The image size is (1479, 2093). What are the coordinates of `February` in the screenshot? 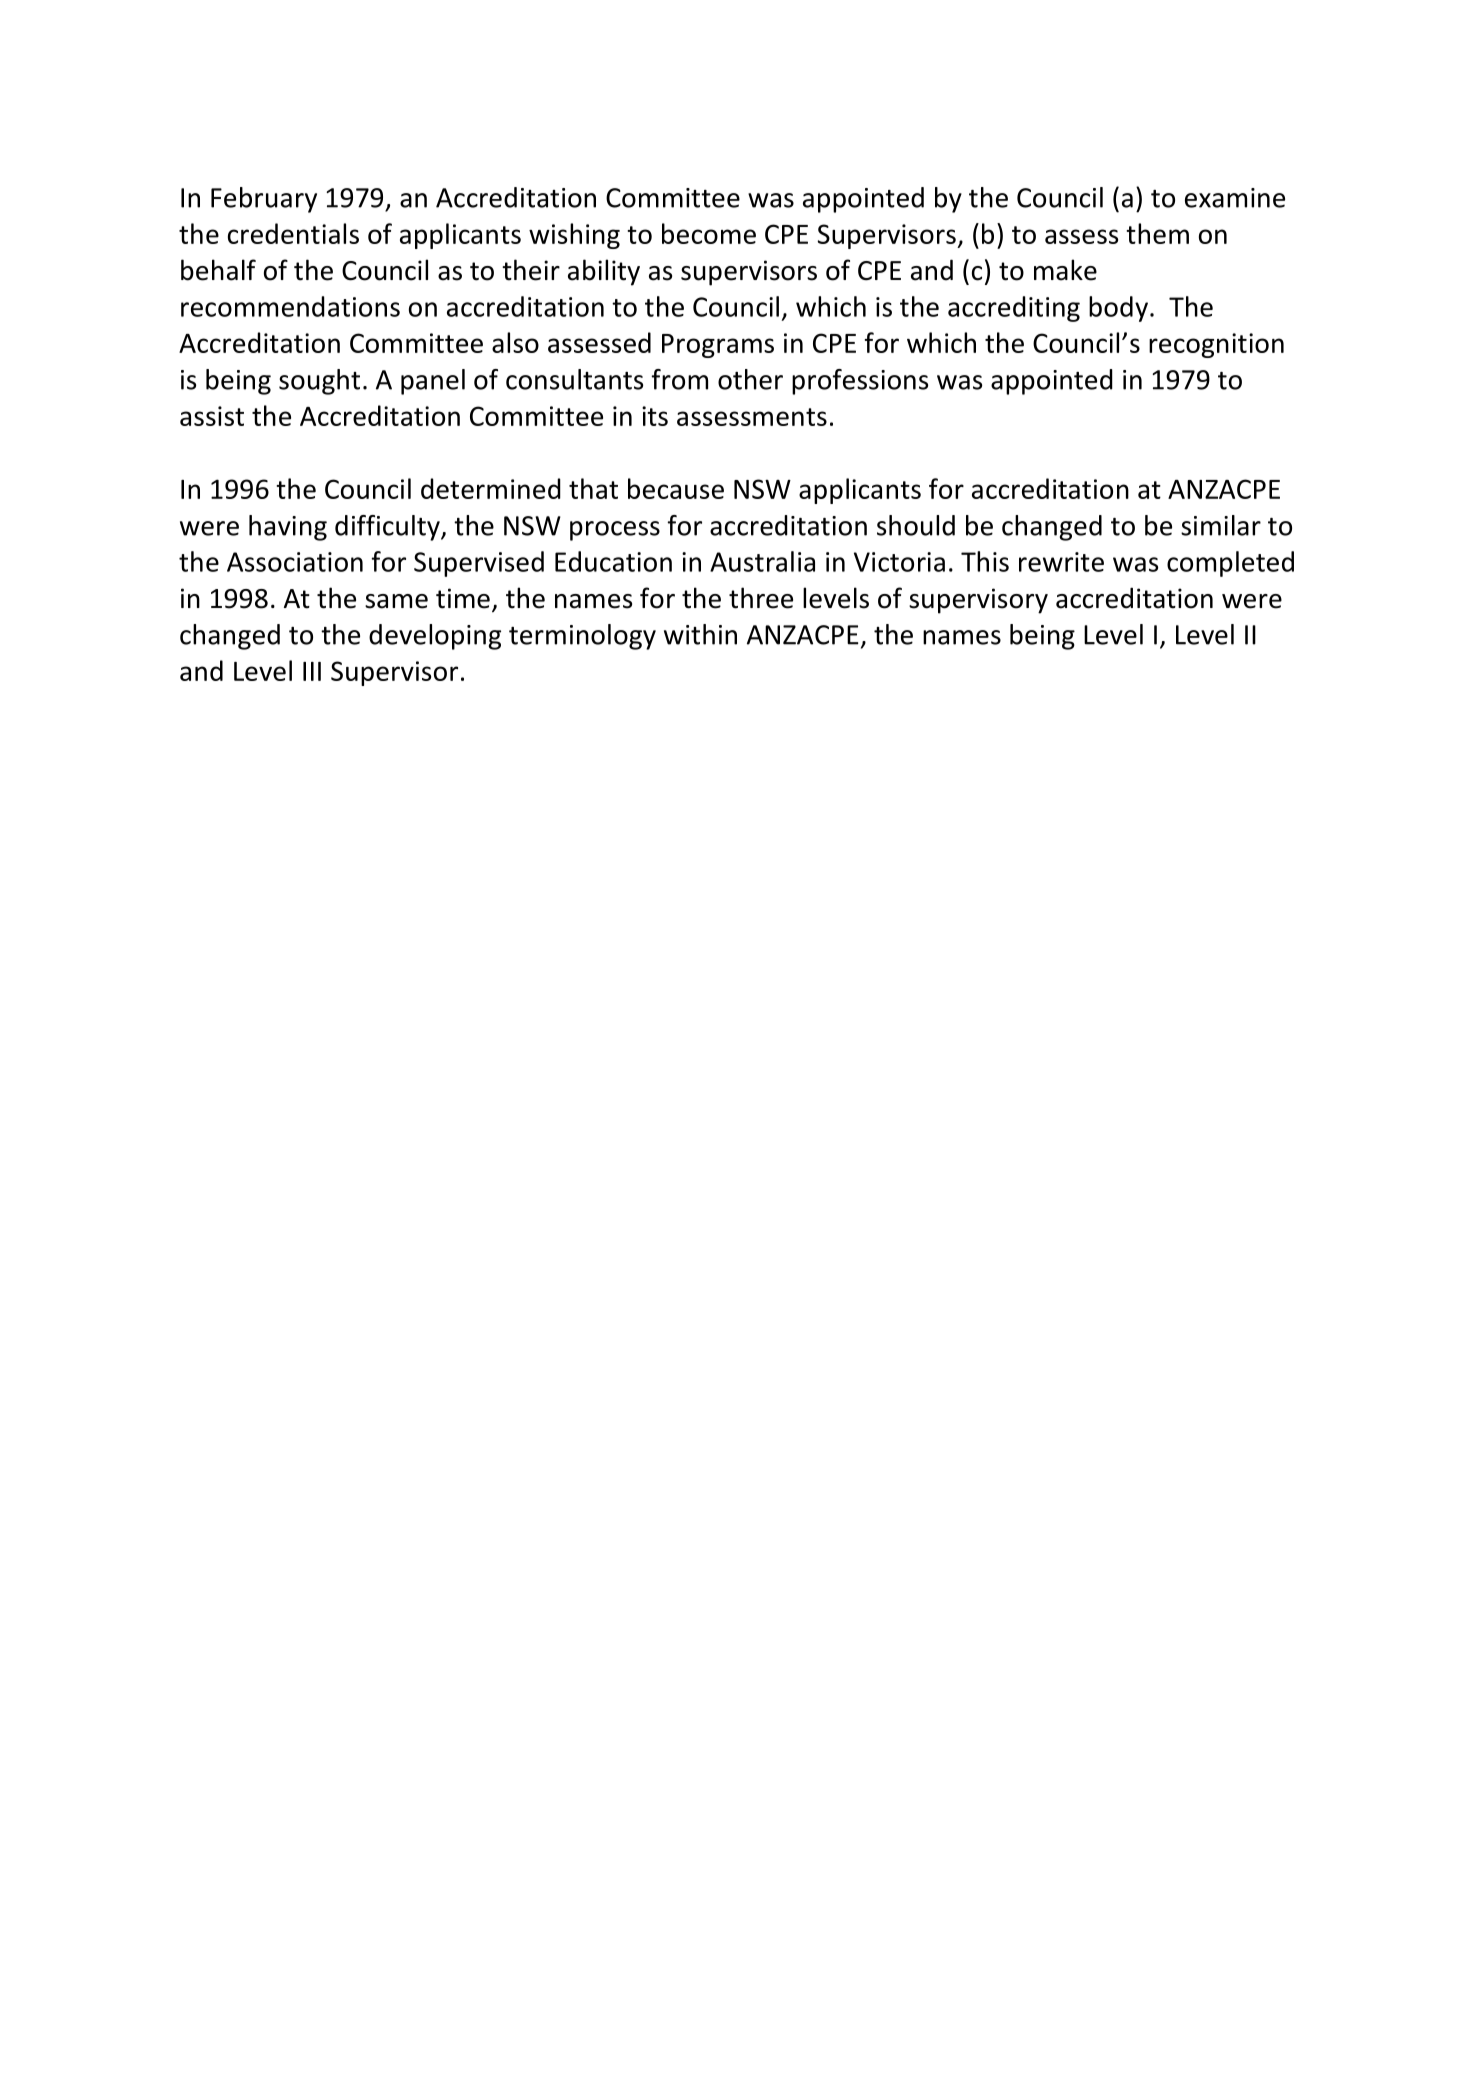 It's located at (264, 200).
